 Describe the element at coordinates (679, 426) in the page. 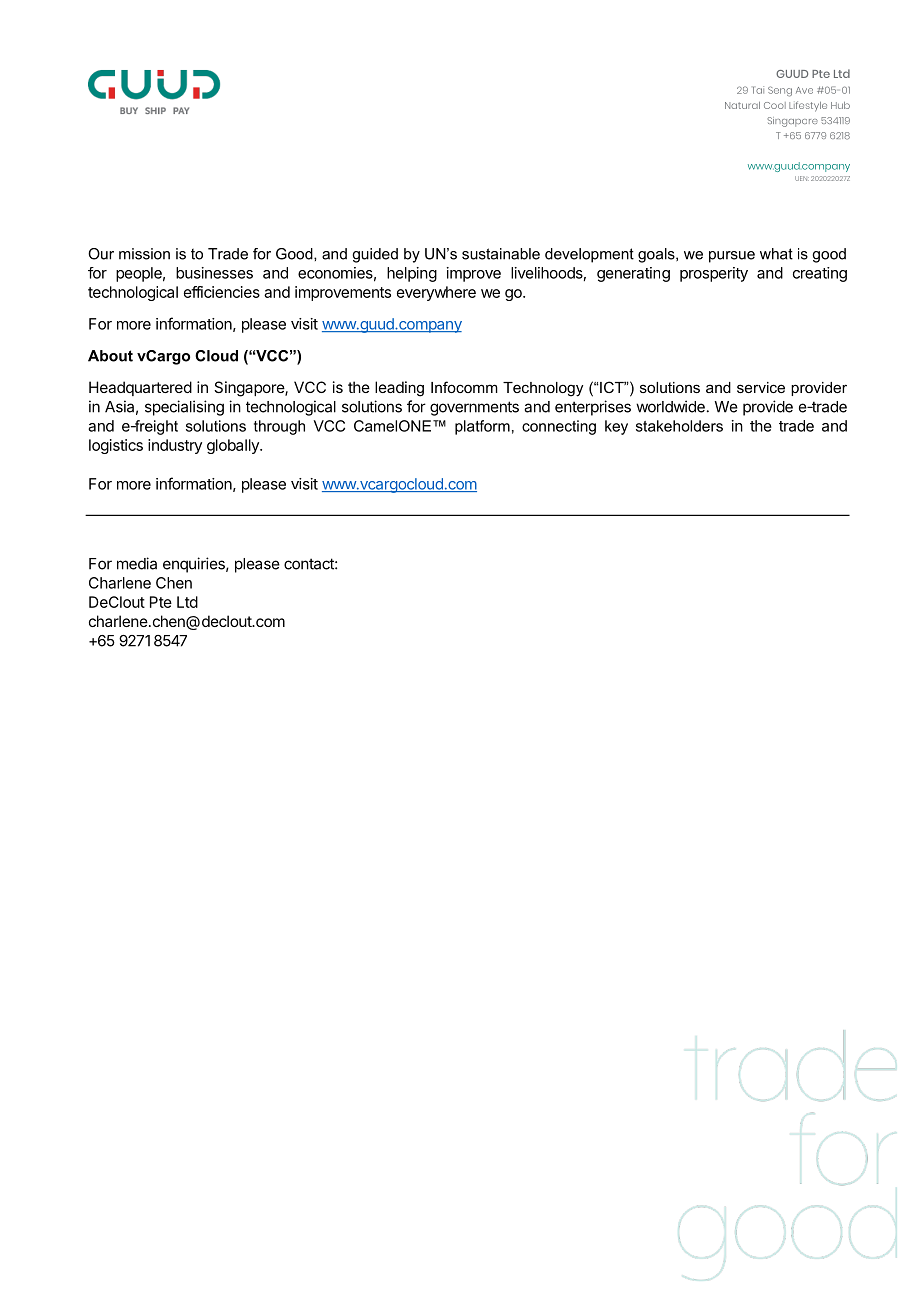

I see `stakeholders` at that location.
